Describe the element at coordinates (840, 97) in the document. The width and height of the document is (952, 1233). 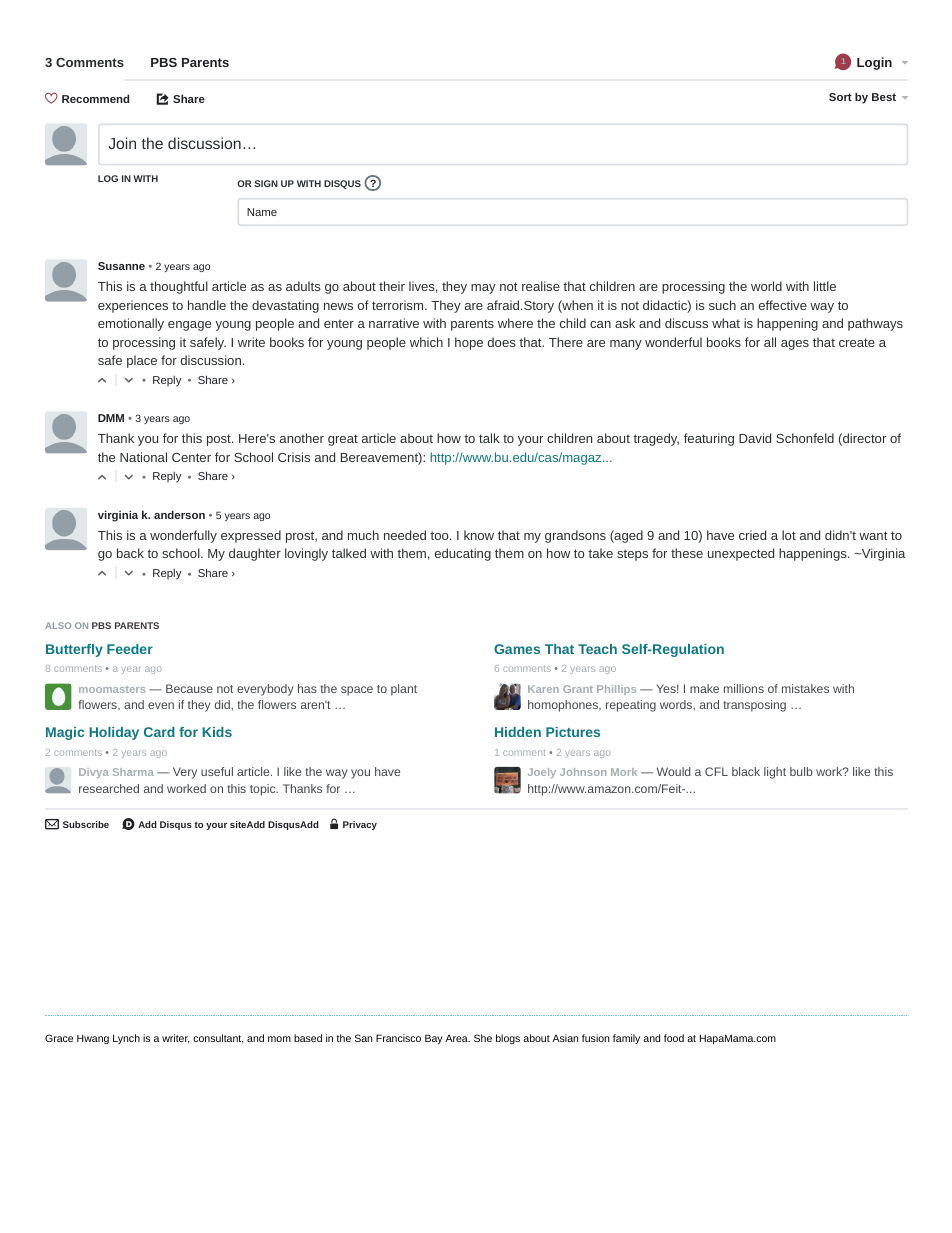
I see `Sort` at that location.
